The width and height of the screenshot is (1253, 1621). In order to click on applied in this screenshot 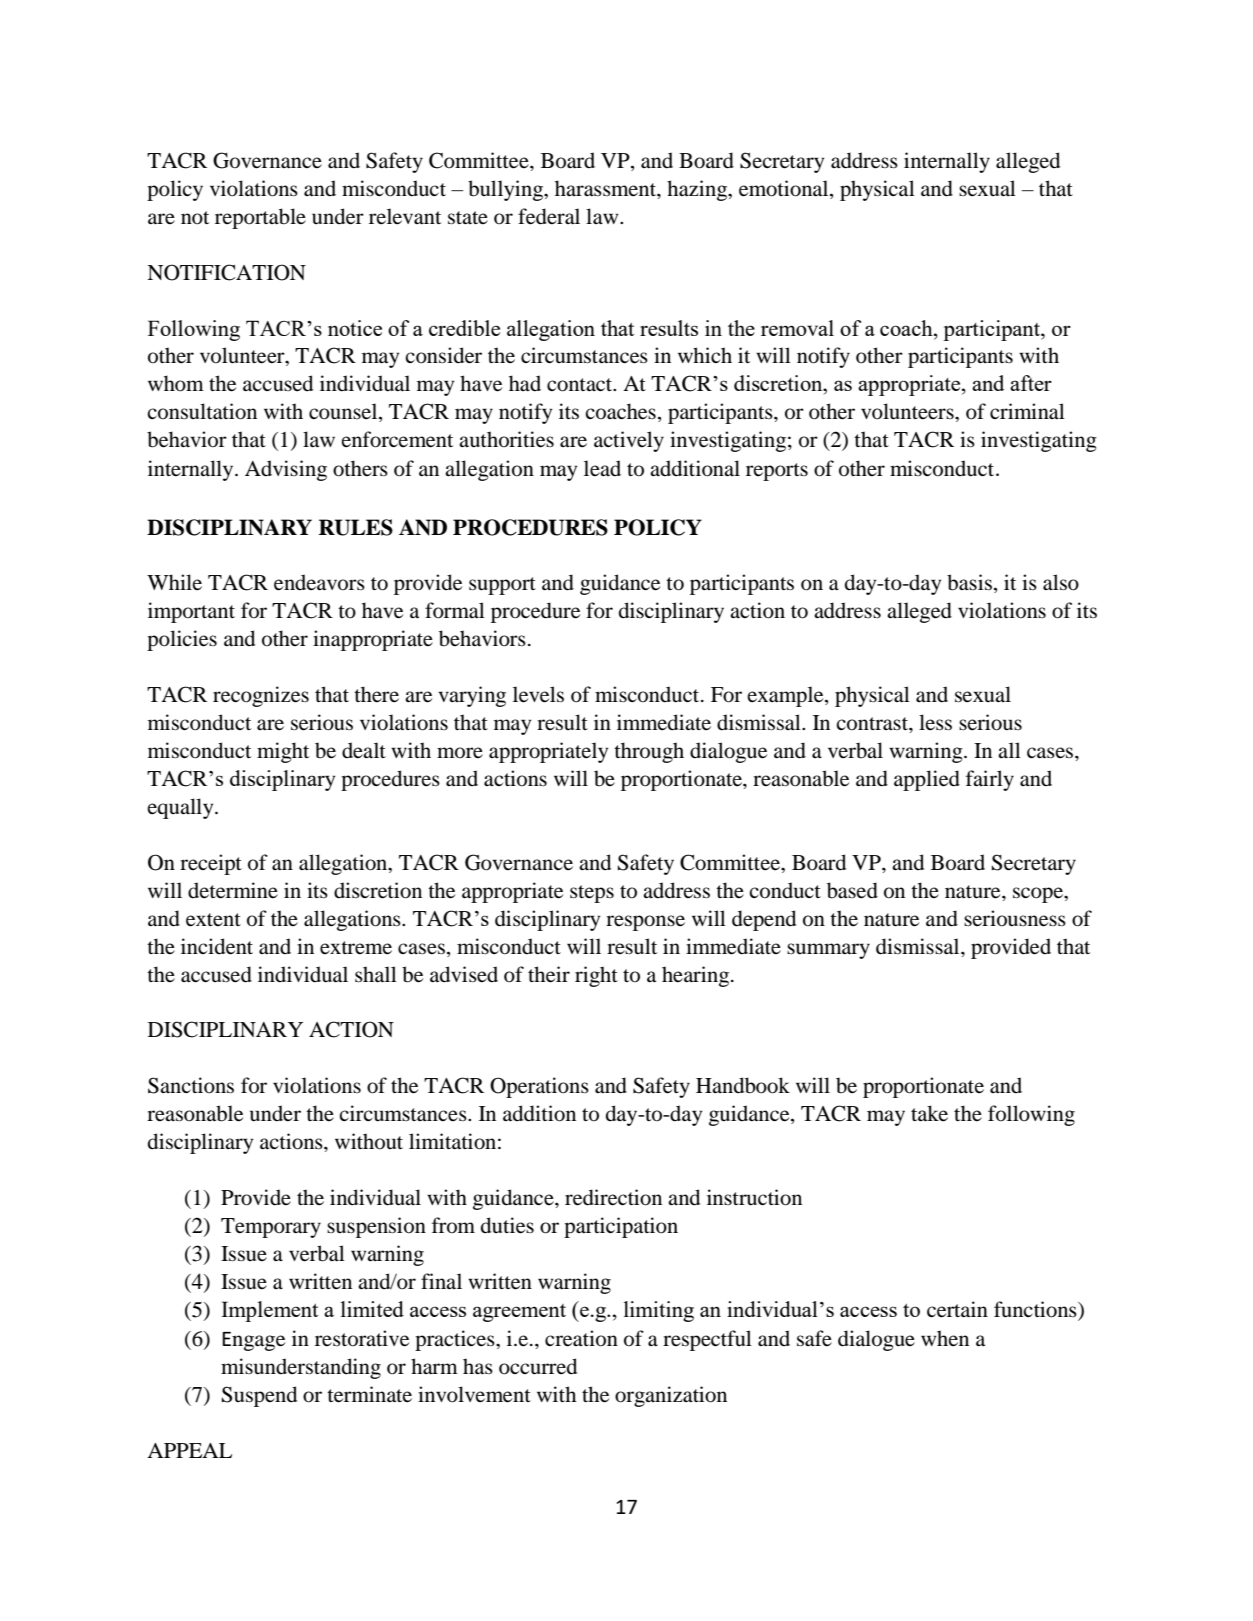, I will do `click(927, 780)`.
